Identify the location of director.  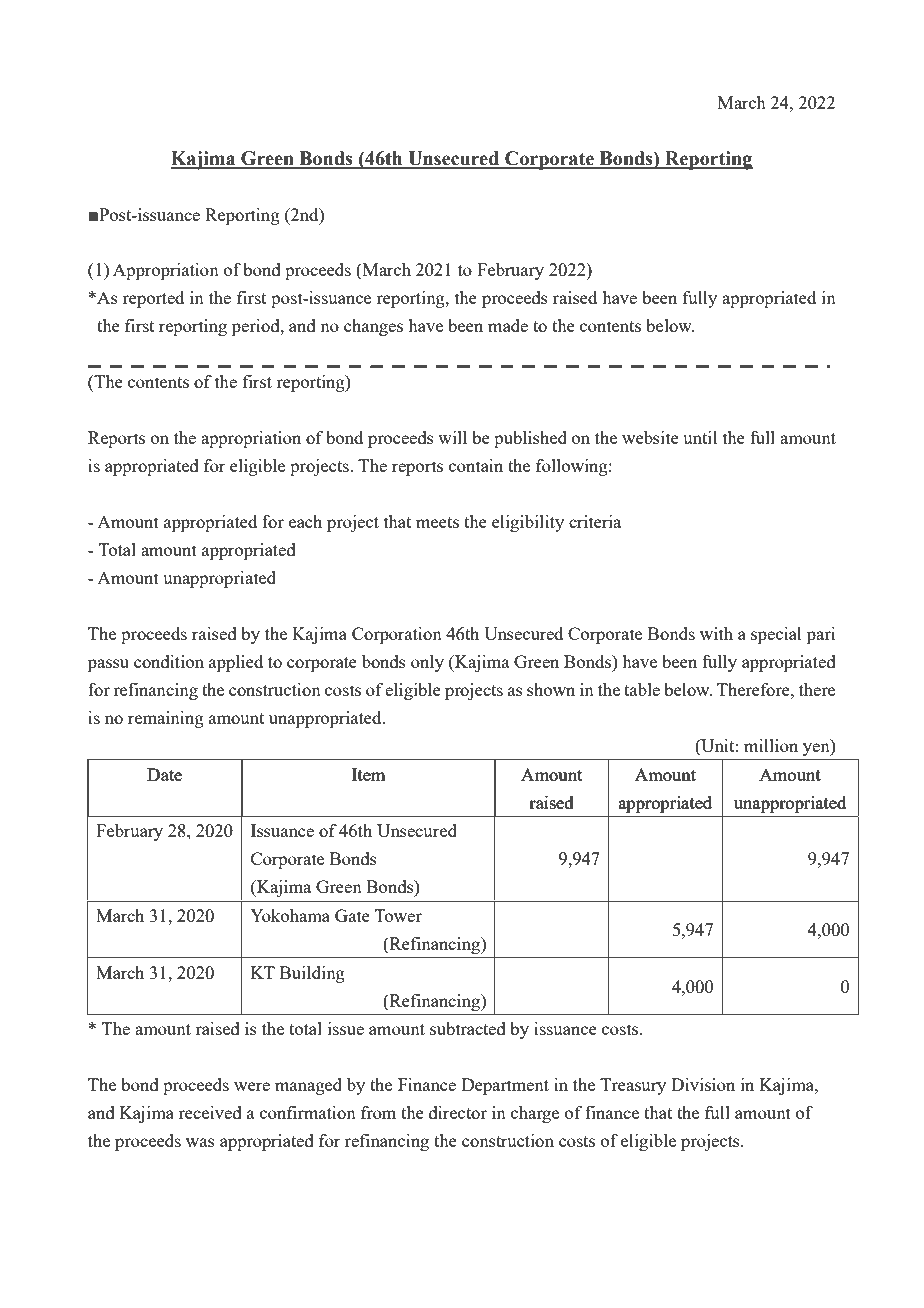
(458, 1112).
